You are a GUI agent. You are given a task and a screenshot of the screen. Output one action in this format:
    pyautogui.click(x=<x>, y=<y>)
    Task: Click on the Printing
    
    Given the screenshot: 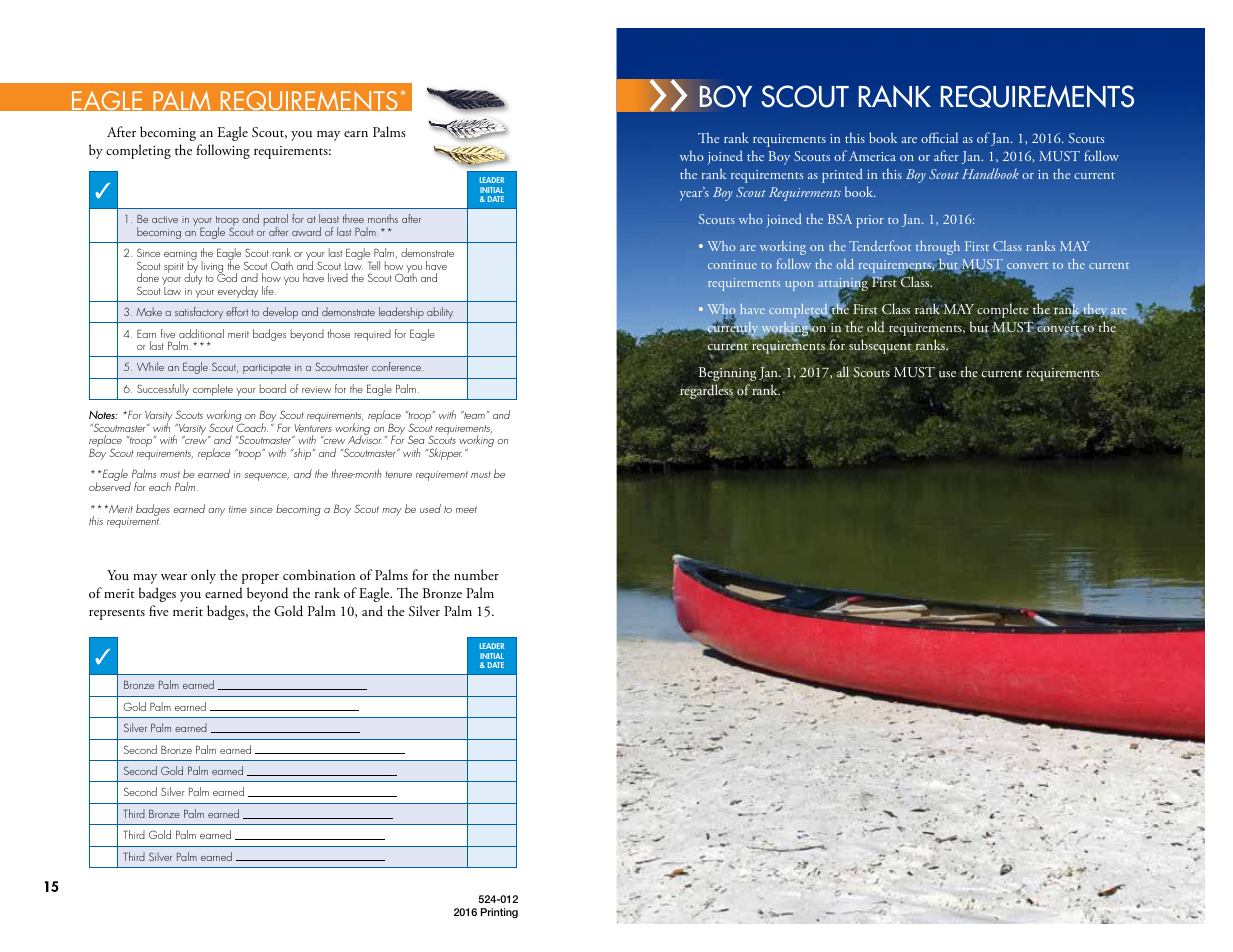 What is the action you would take?
    pyautogui.click(x=499, y=913)
